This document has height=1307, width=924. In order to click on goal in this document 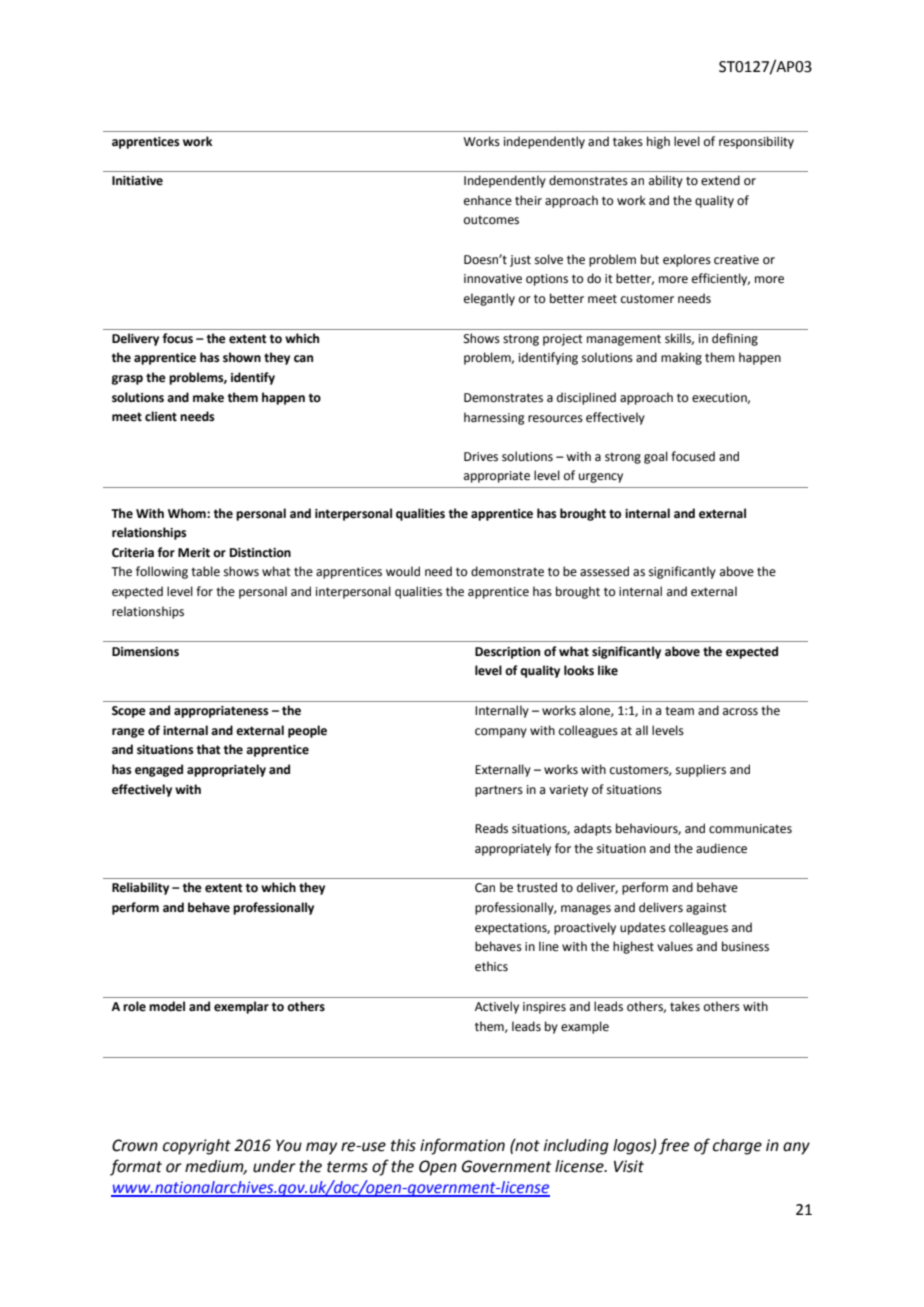, I will do `click(656, 457)`.
